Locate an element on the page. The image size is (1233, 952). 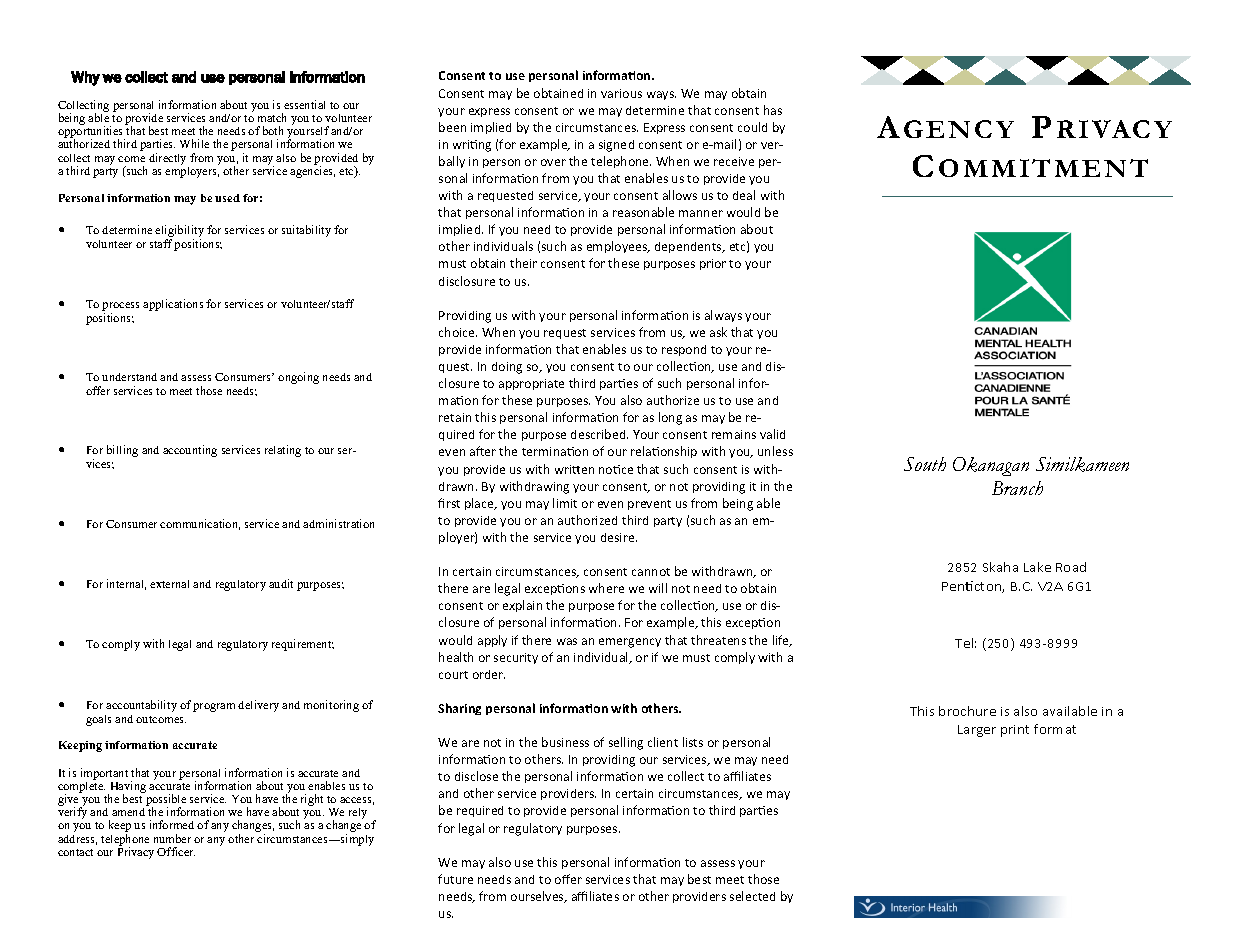
ask is located at coordinates (718, 332).
